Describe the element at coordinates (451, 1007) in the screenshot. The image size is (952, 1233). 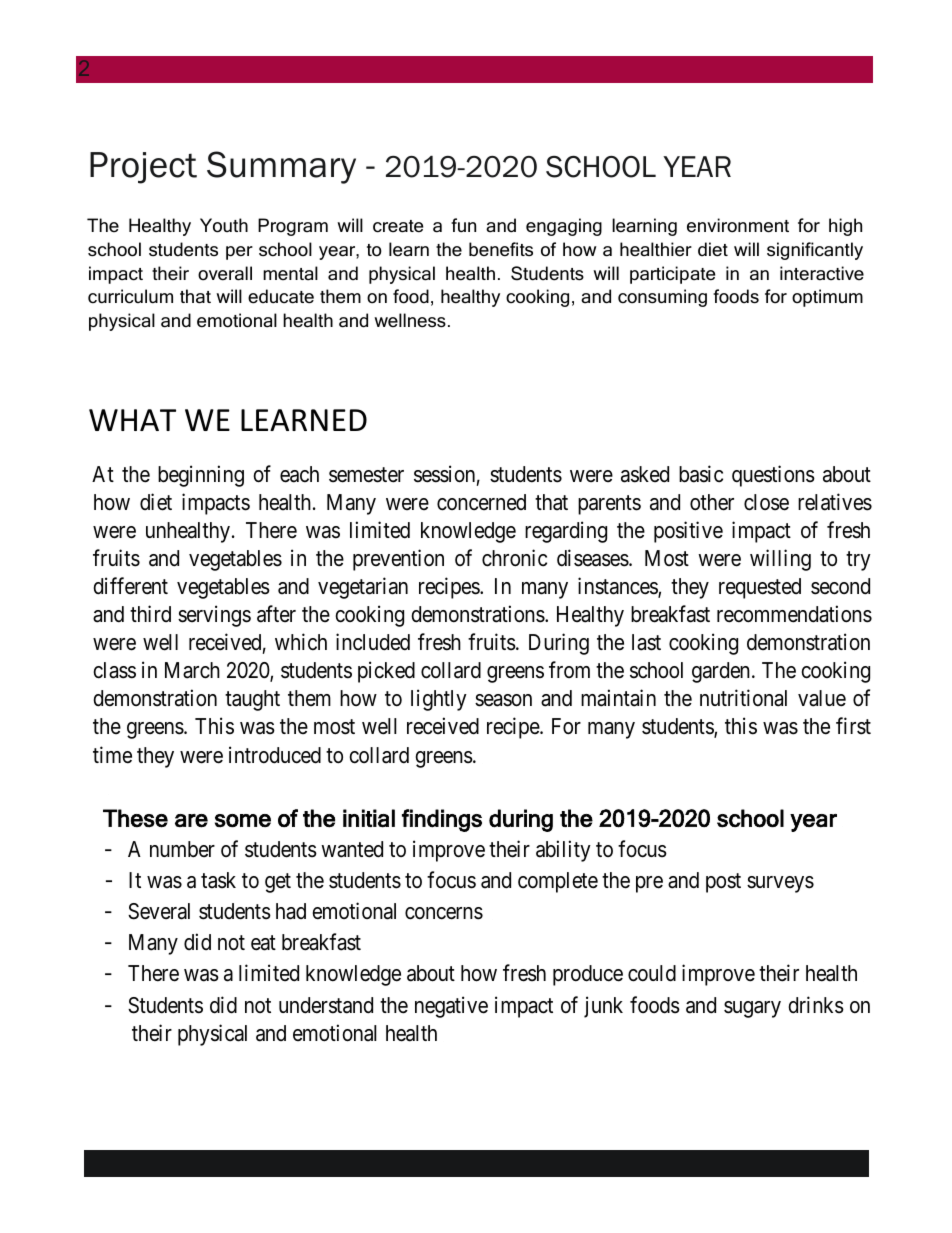
I see `negative` at that location.
